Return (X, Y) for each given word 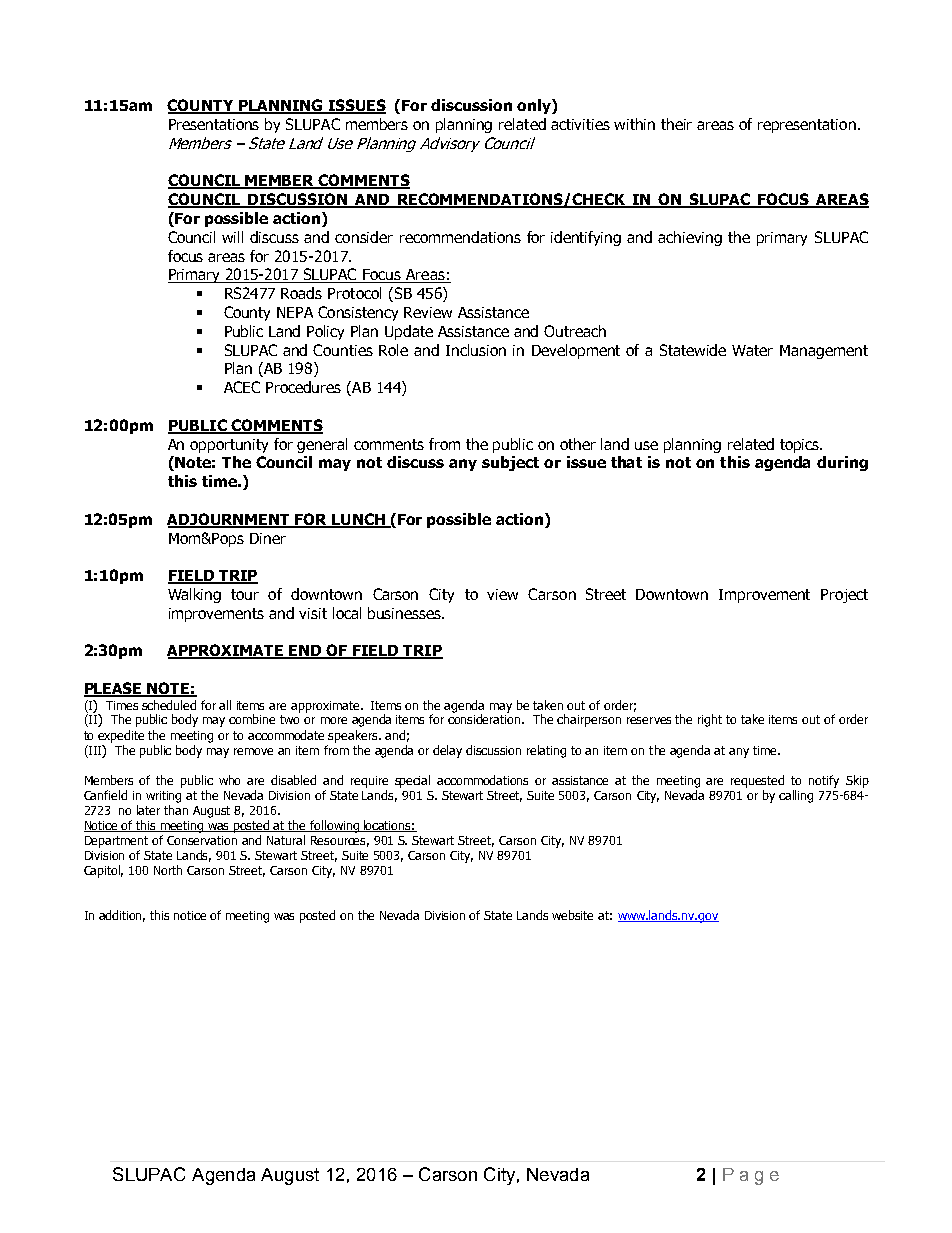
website (572, 915)
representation (808, 126)
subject (510, 463)
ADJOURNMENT (229, 520)
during (842, 463)
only (535, 106)
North (168, 870)
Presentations (214, 124)
